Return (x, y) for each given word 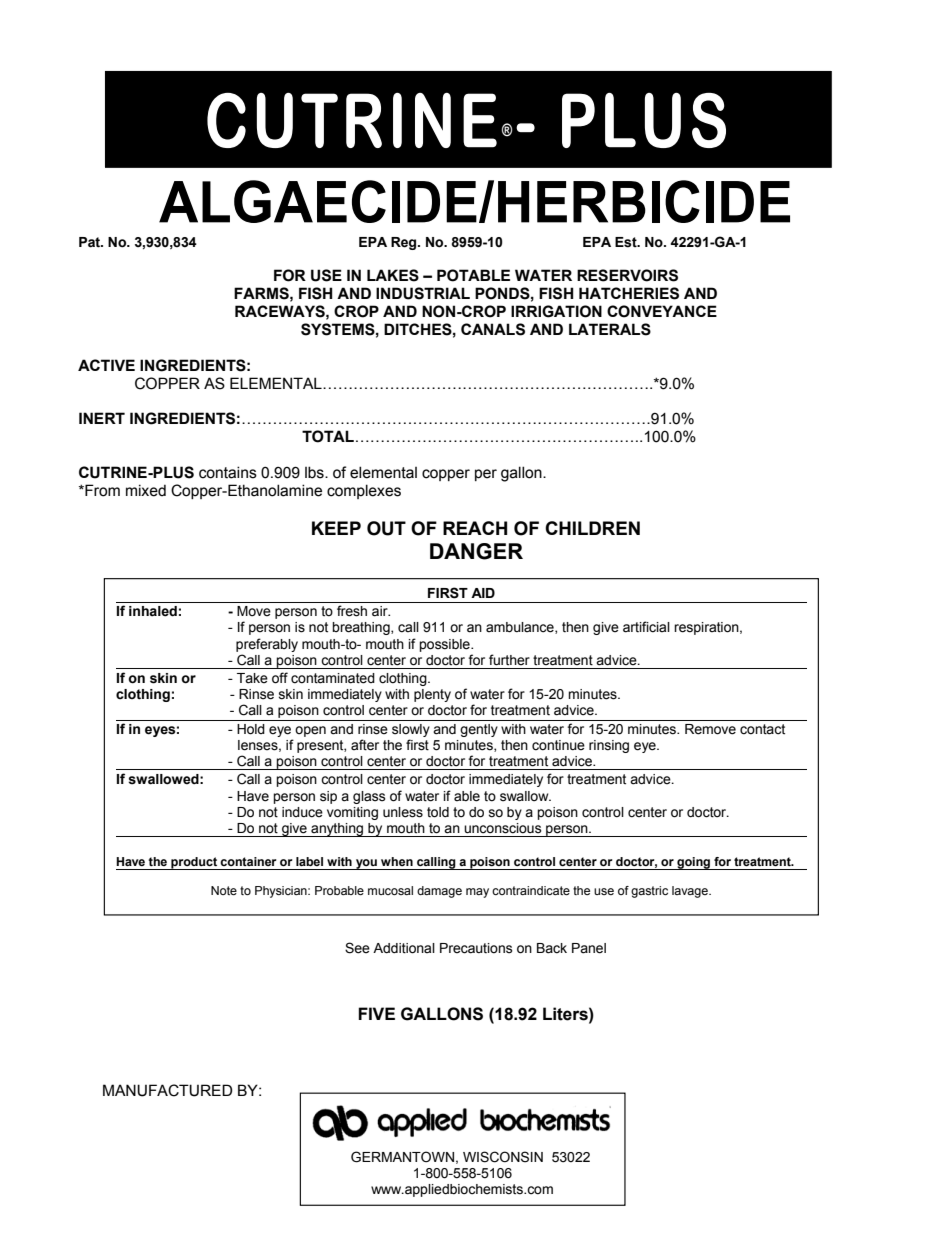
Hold (251, 729)
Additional (404, 948)
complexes (364, 491)
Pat (90, 242)
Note (224, 890)
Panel (589, 948)
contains (228, 472)
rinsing (609, 746)
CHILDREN (592, 528)
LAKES (393, 275)
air (381, 611)
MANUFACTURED (168, 1090)
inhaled (153, 611)
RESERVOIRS (627, 275)
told (438, 812)
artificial (646, 627)
